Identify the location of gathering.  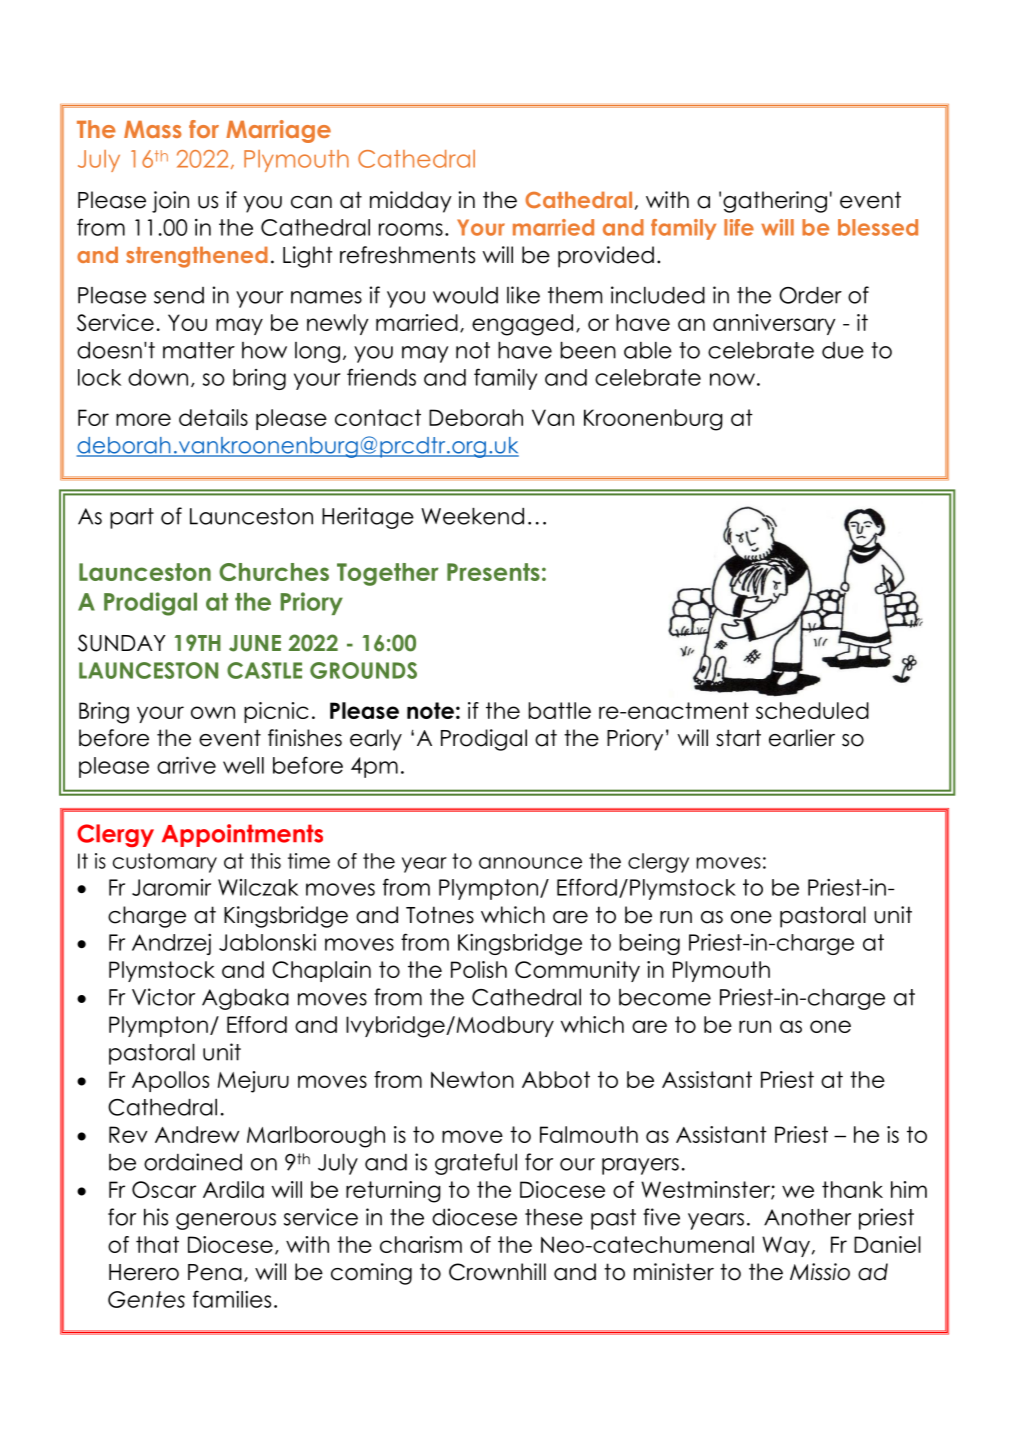
(775, 202).
